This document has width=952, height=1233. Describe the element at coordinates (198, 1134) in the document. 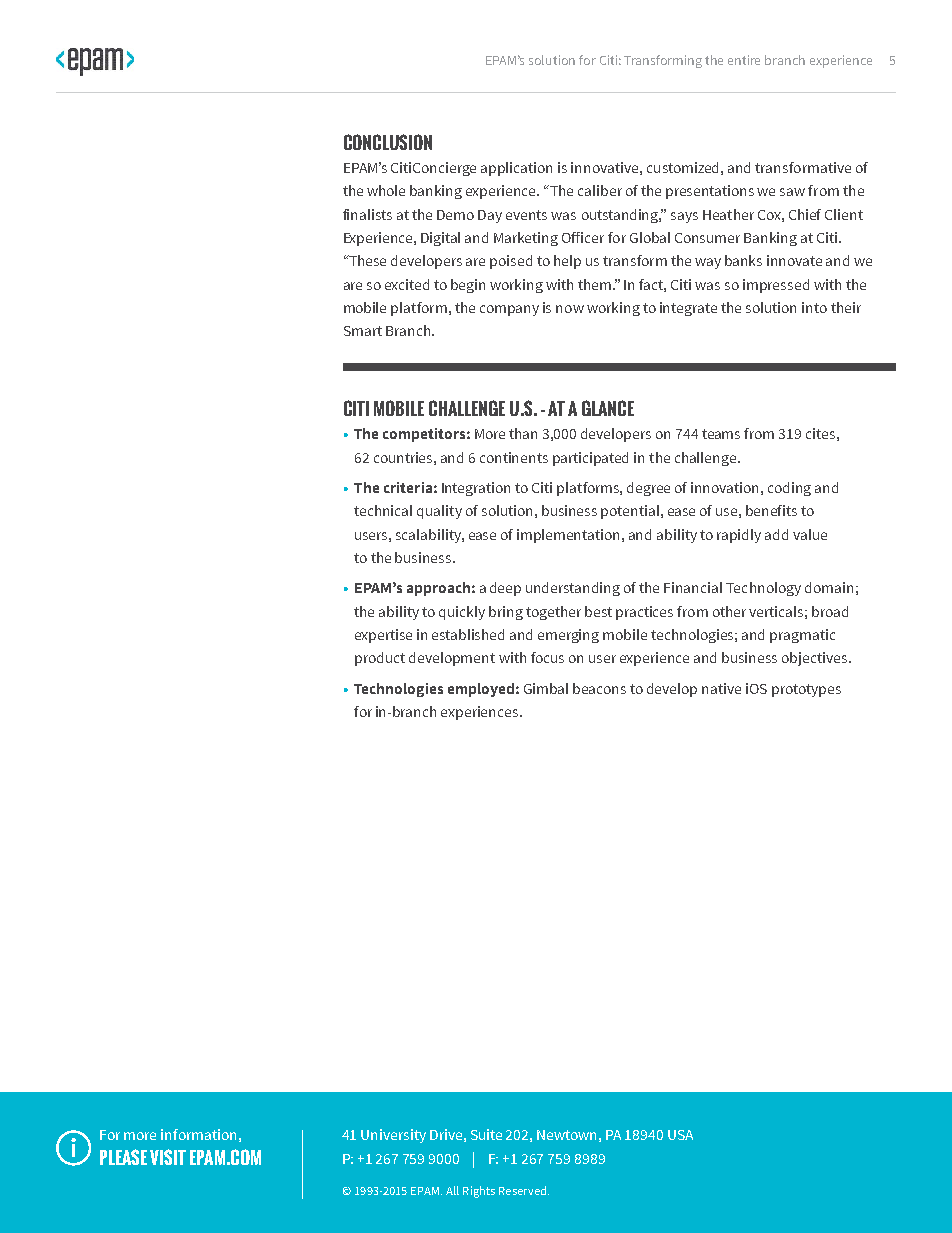

I see `information` at that location.
